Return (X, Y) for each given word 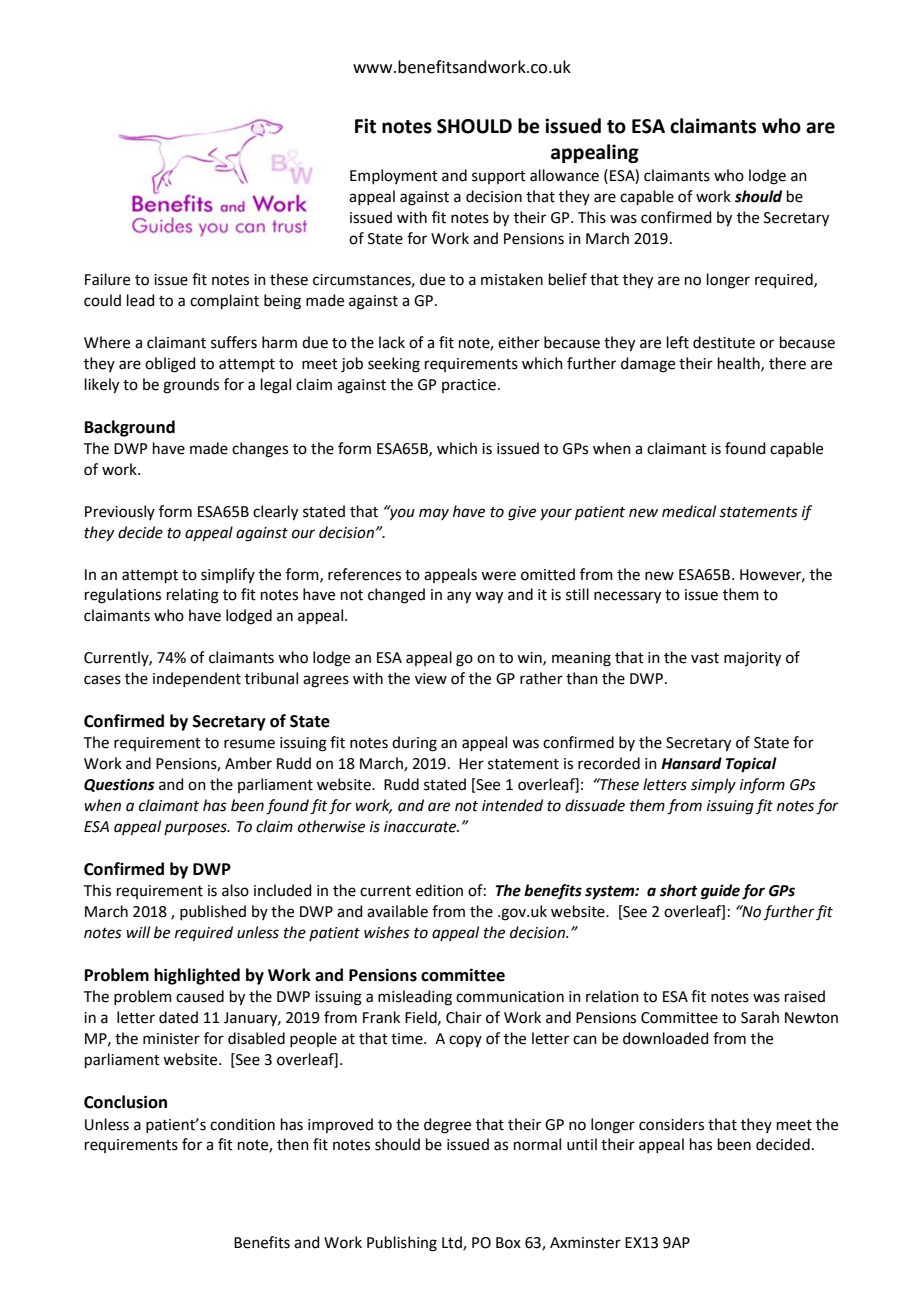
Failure (107, 279)
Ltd (453, 1243)
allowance (564, 175)
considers (671, 1124)
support (499, 177)
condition (242, 1124)
